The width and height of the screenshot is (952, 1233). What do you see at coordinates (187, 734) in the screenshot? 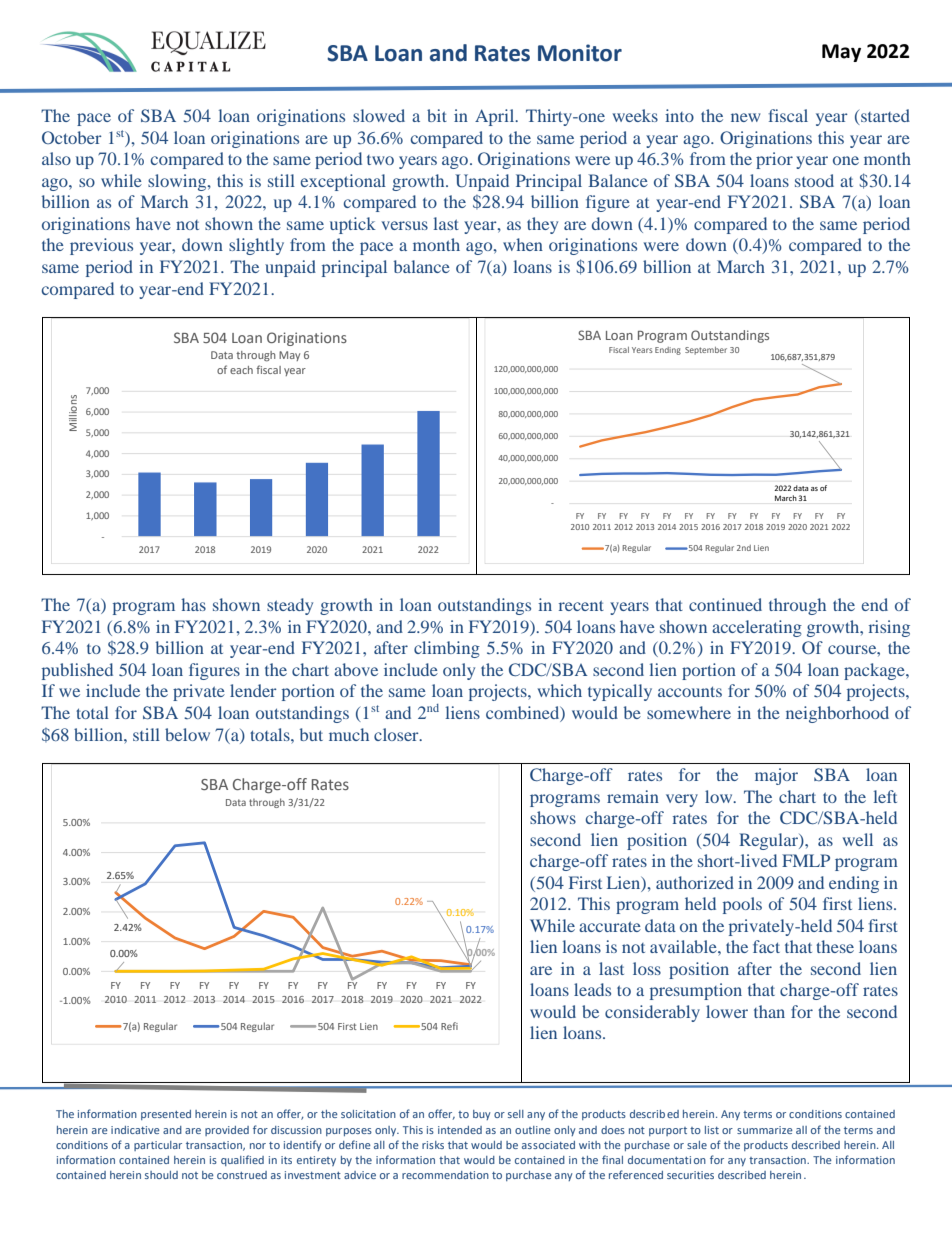
I see `below` at bounding box center [187, 734].
